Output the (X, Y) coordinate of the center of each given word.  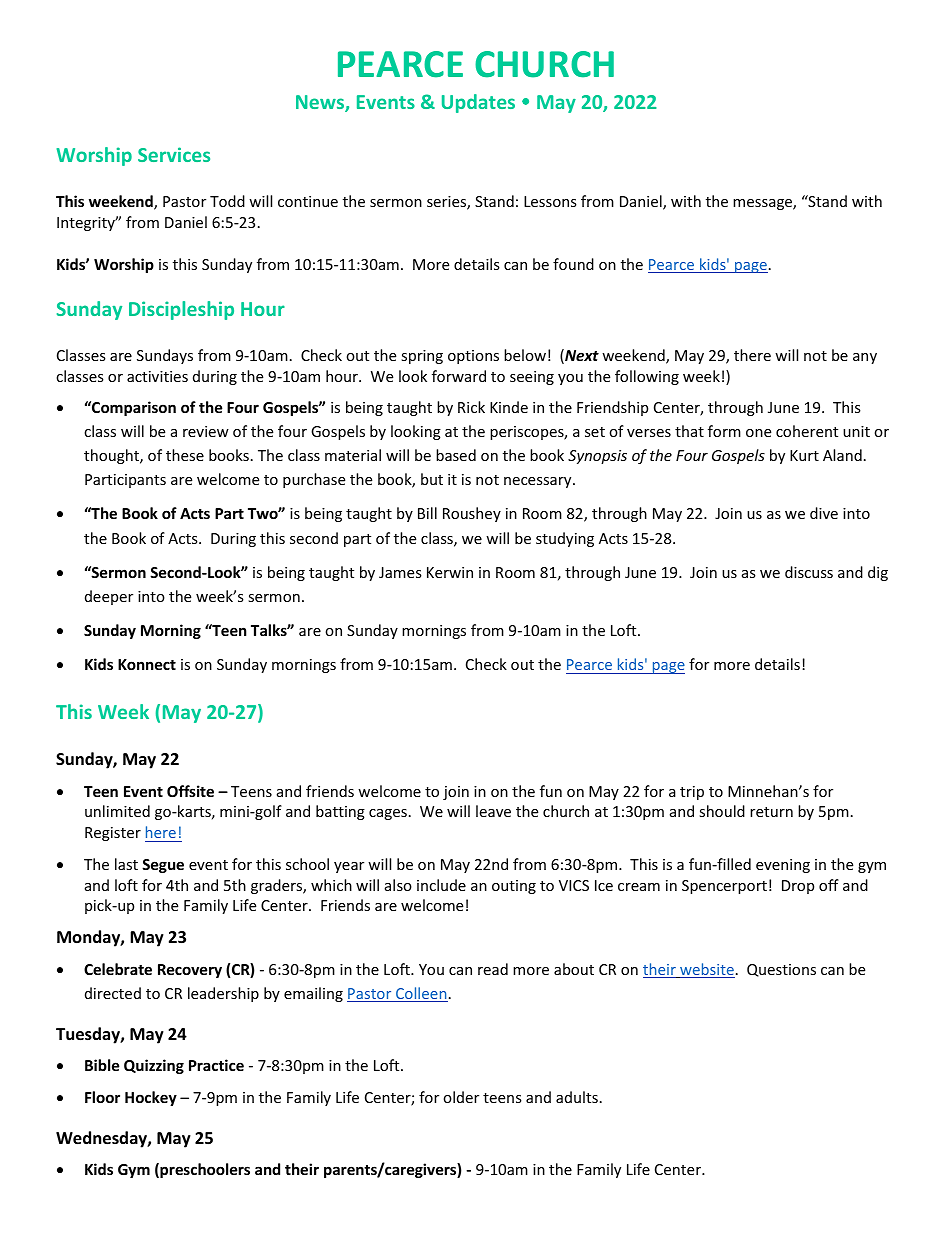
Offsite (190, 791)
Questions (781, 970)
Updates (478, 103)
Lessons (550, 201)
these (185, 455)
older (461, 1097)
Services (174, 154)
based (456, 455)
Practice (216, 1065)
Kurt (804, 455)
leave (493, 811)
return (771, 812)
